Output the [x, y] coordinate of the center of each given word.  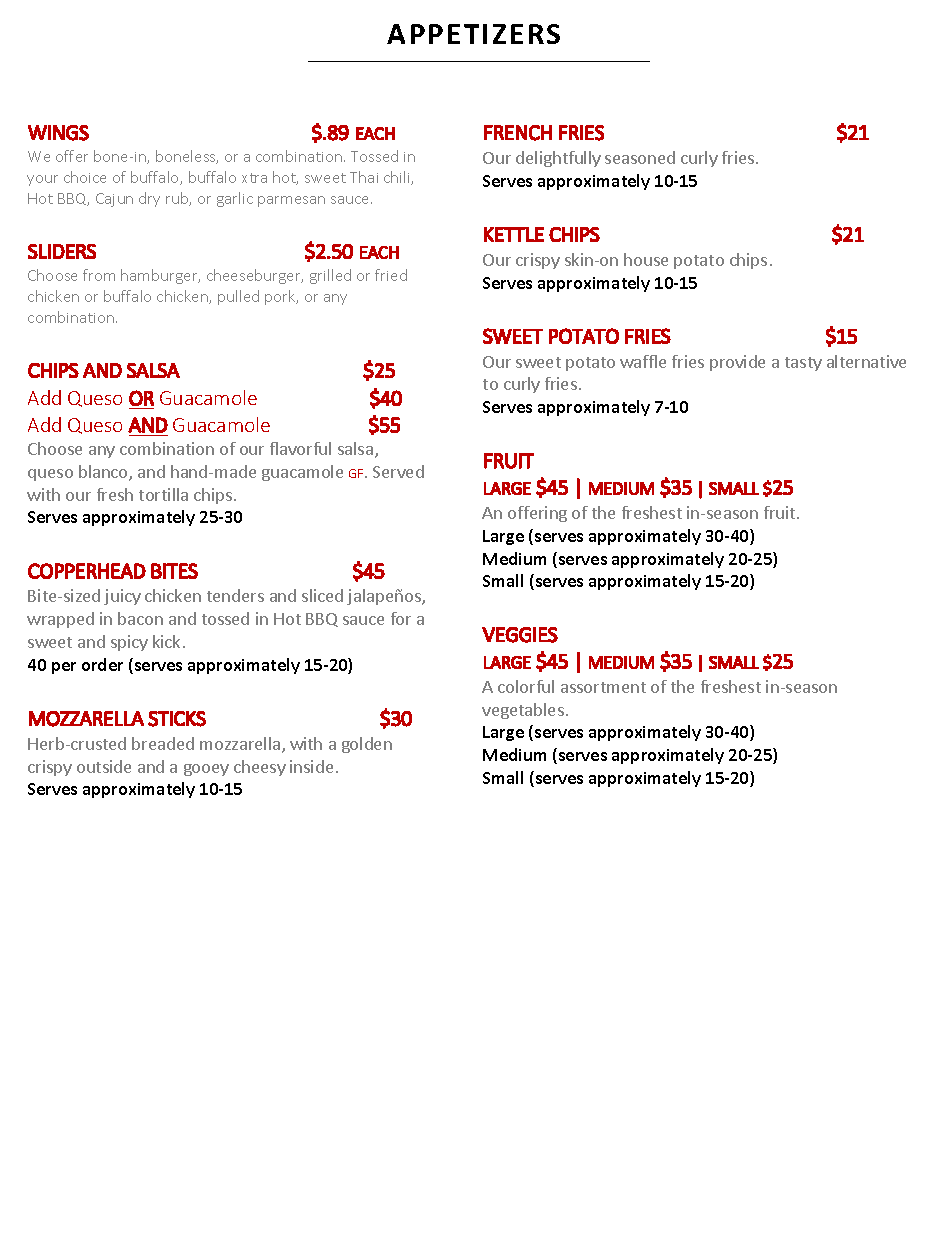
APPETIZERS [473, 34]
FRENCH [518, 133]
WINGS [58, 133]
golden [367, 745]
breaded [163, 743]
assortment [603, 687]
